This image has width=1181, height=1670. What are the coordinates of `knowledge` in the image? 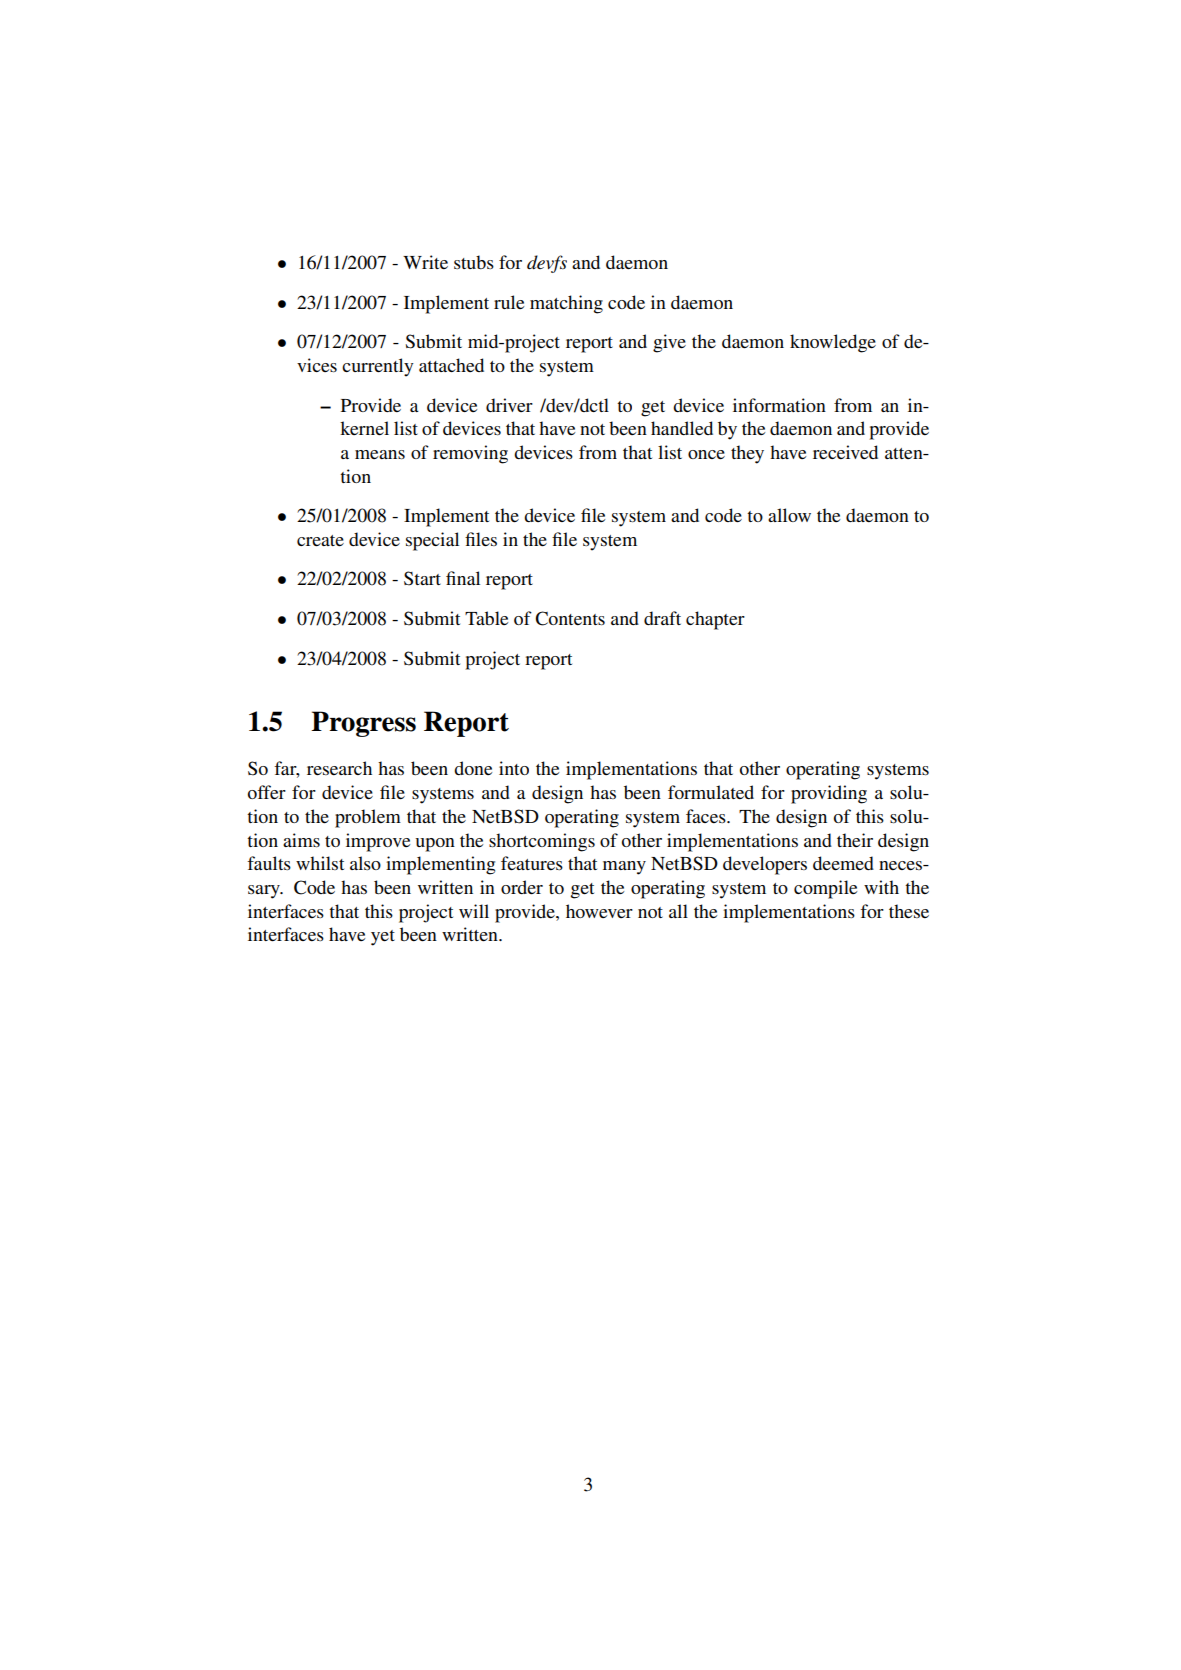 It's located at (833, 343).
